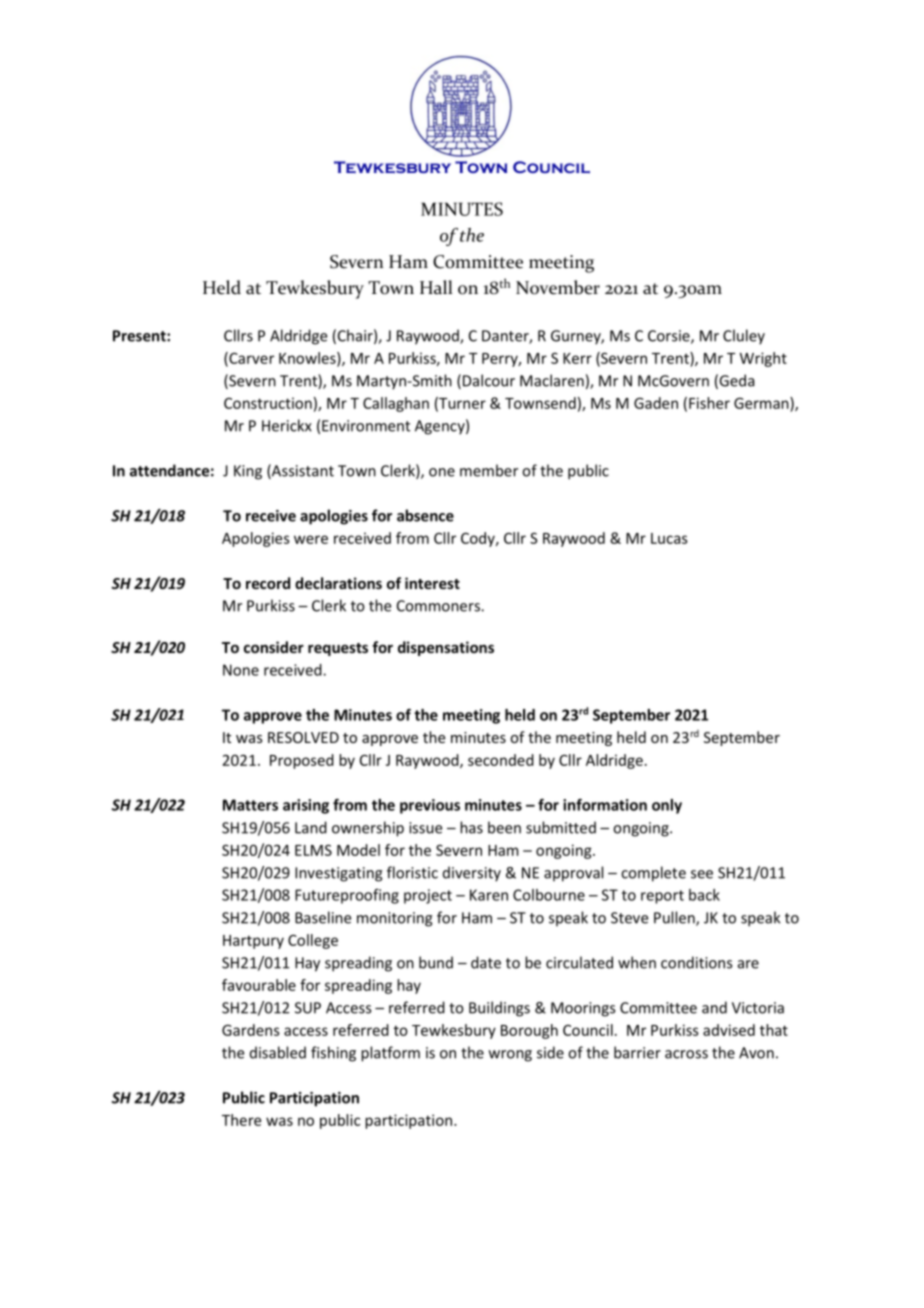  I want to click on fishing, so click(333, 1054).
